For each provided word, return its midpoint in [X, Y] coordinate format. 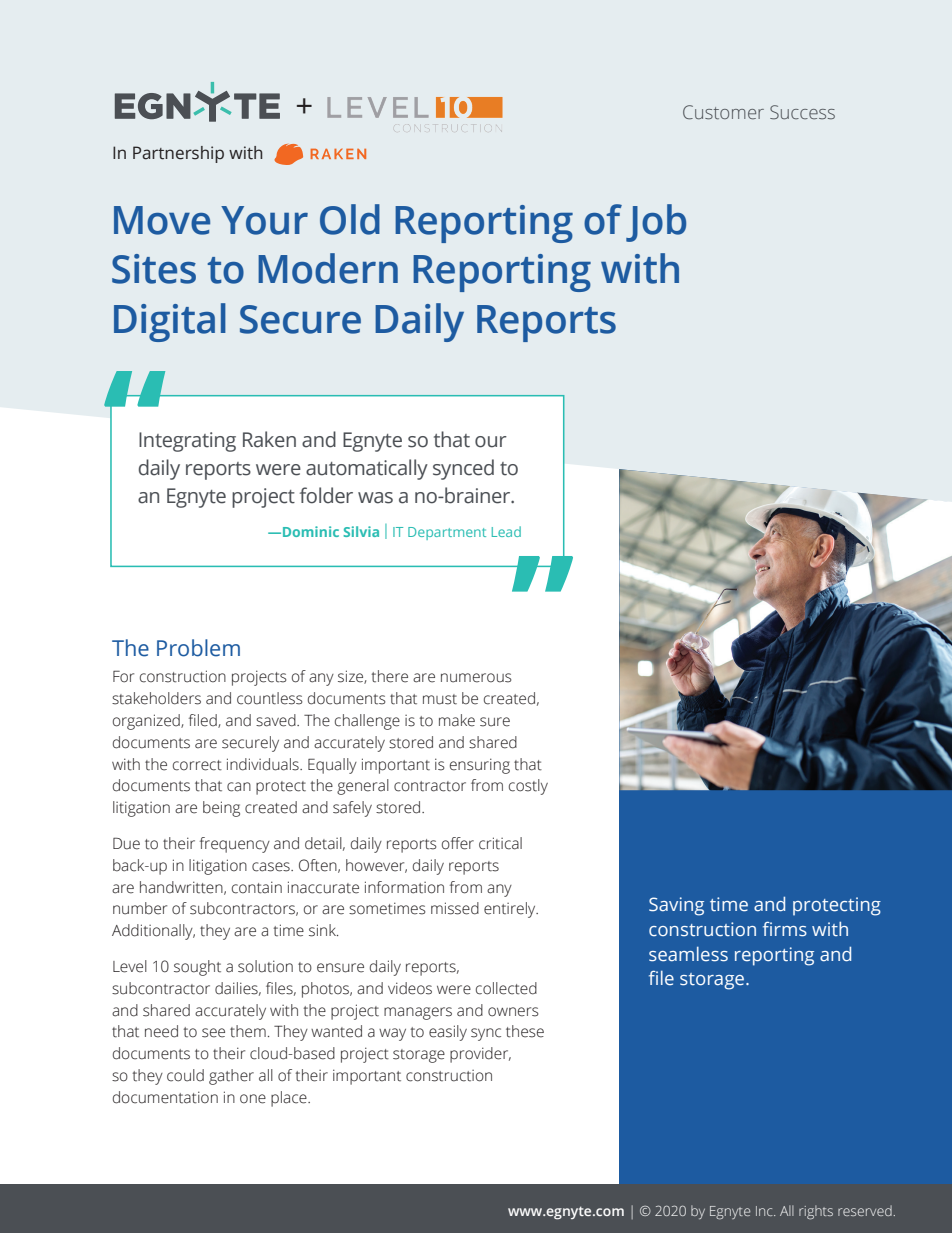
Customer [723, 112]
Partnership [178, 154]
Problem [198, 648]
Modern [328, 268]
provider [480, 1055]
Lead [506, 531]
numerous [476, 678]
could [185, 1075]
